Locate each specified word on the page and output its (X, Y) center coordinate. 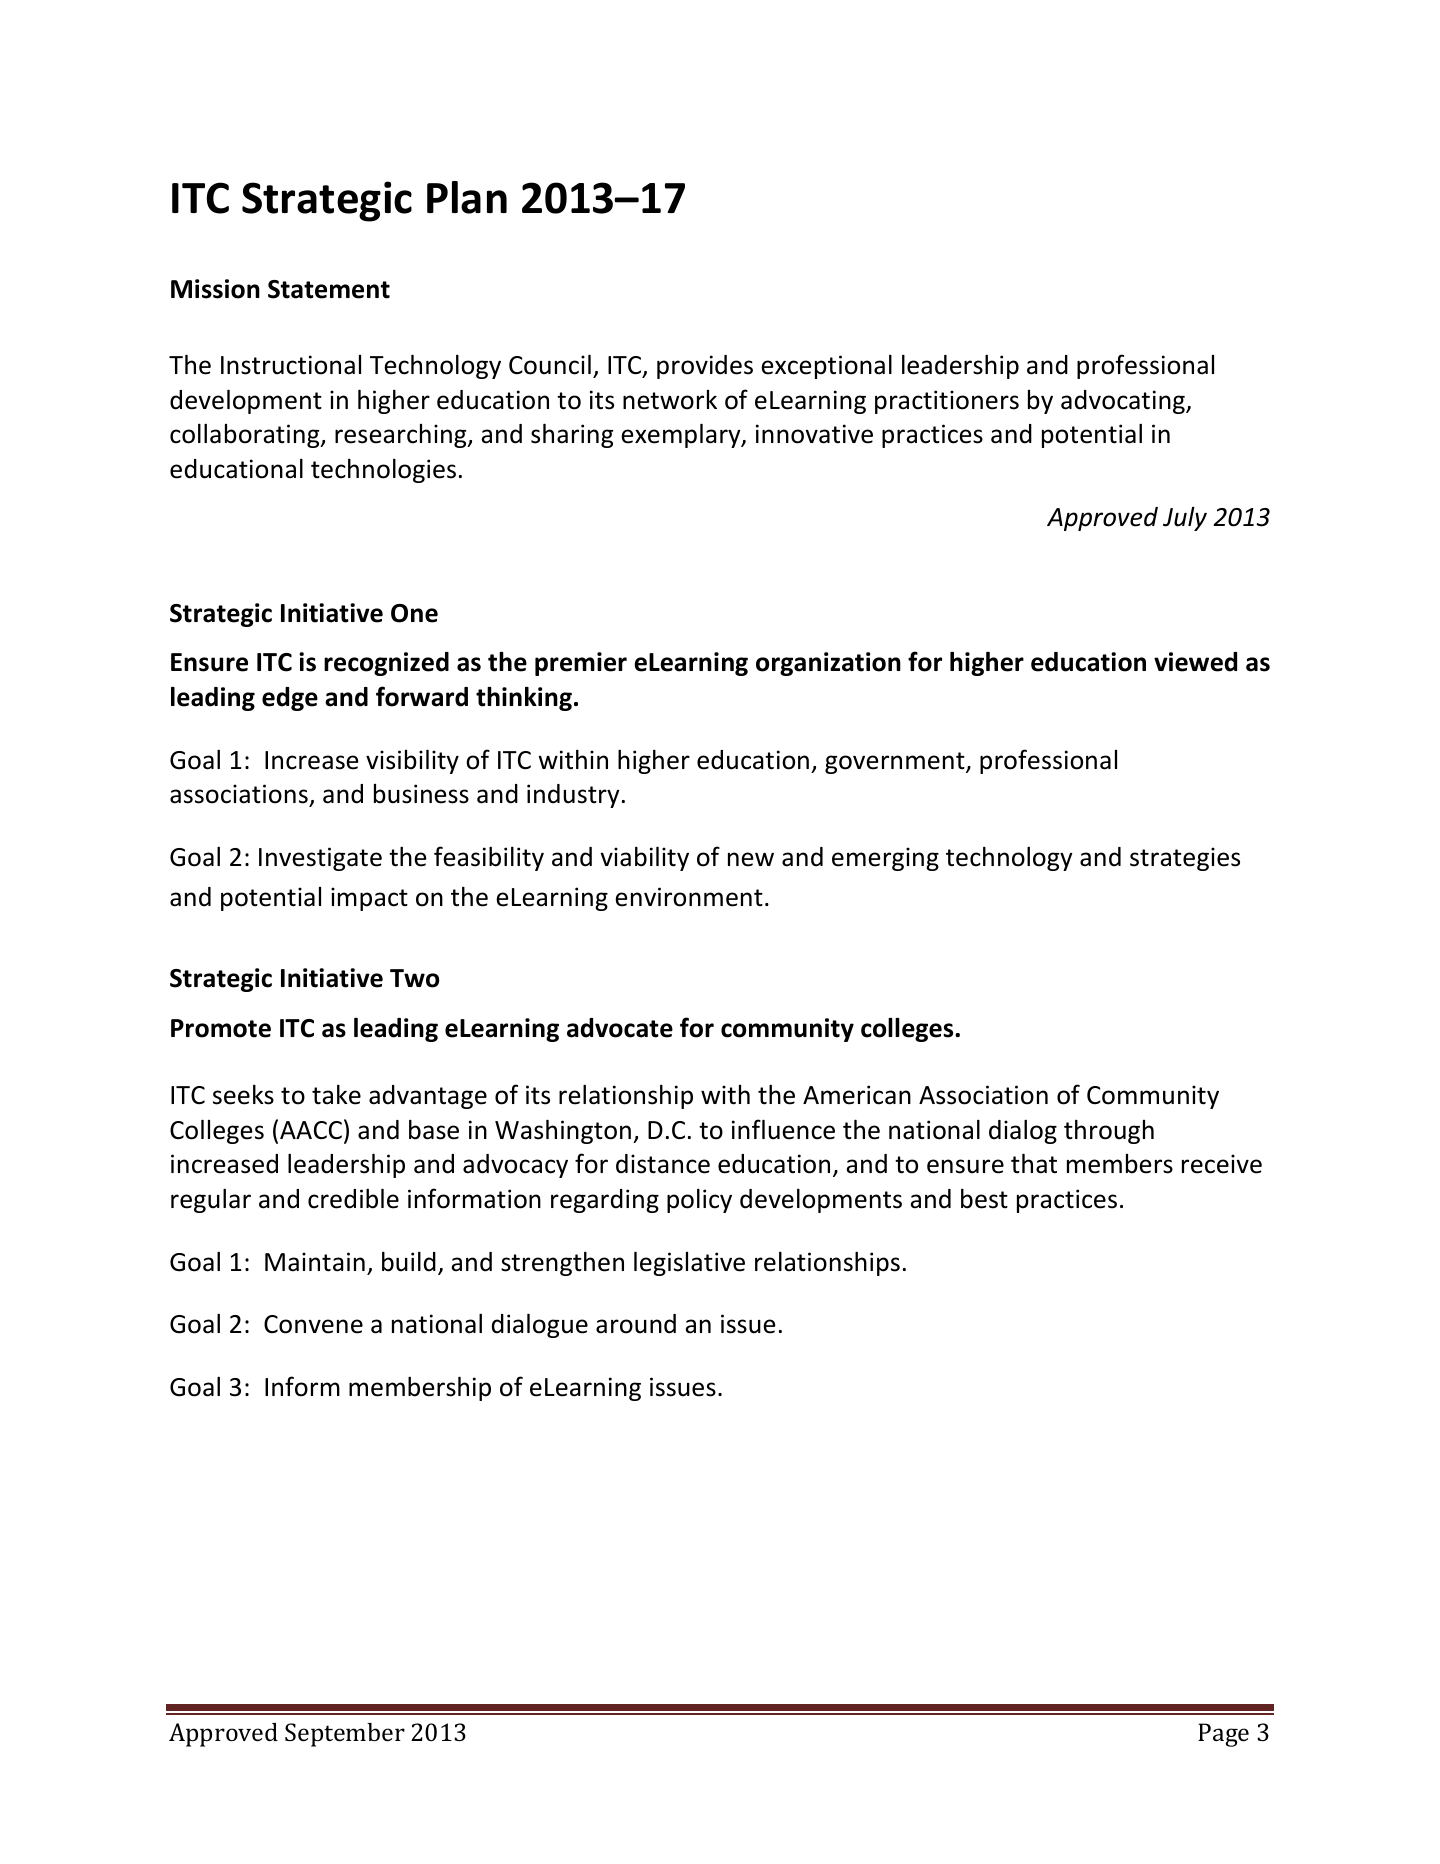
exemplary (682, 435)
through (1109, 1131)
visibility (412, 761)
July (1185, 518)
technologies (383, 470)
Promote (221, 1028)
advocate (620, 1028)
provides (705, 367)
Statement (329, 289)
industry (573, 796)
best (984, 1198)
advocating (1124, 402)
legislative (689, 1263)
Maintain (315, 1262)
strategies (1185, 859)
